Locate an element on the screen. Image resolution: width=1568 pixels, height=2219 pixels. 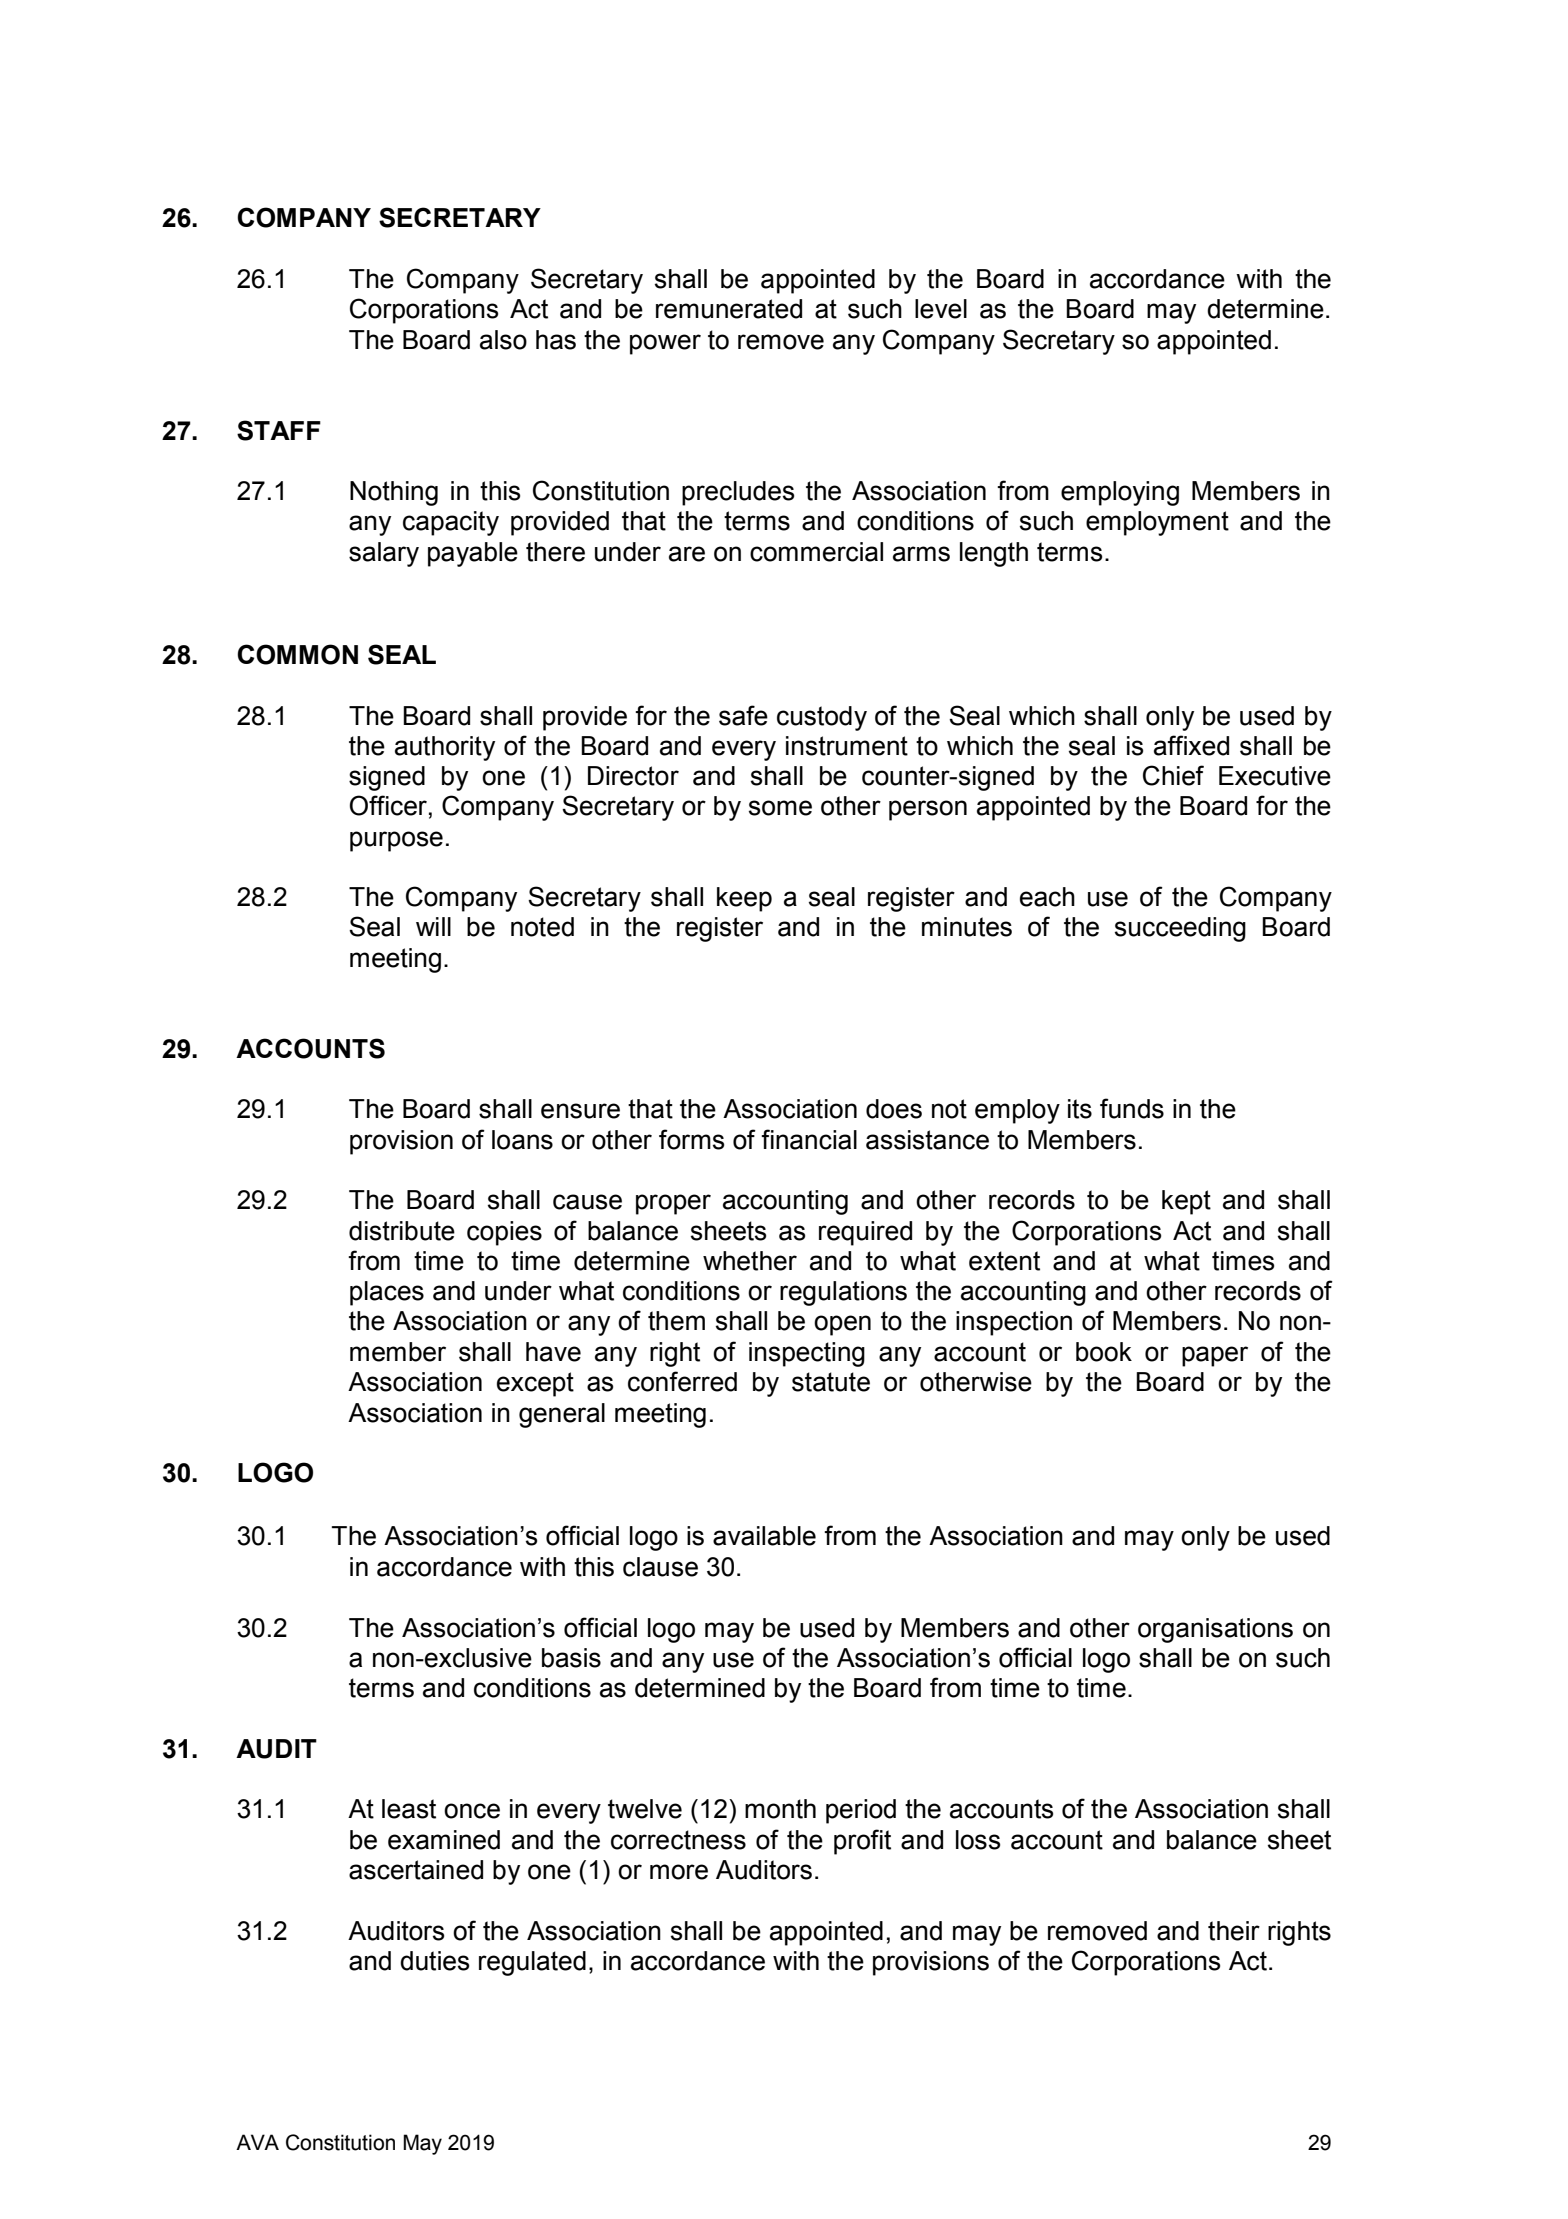
funds is located at coordinates (1132, 1108).
